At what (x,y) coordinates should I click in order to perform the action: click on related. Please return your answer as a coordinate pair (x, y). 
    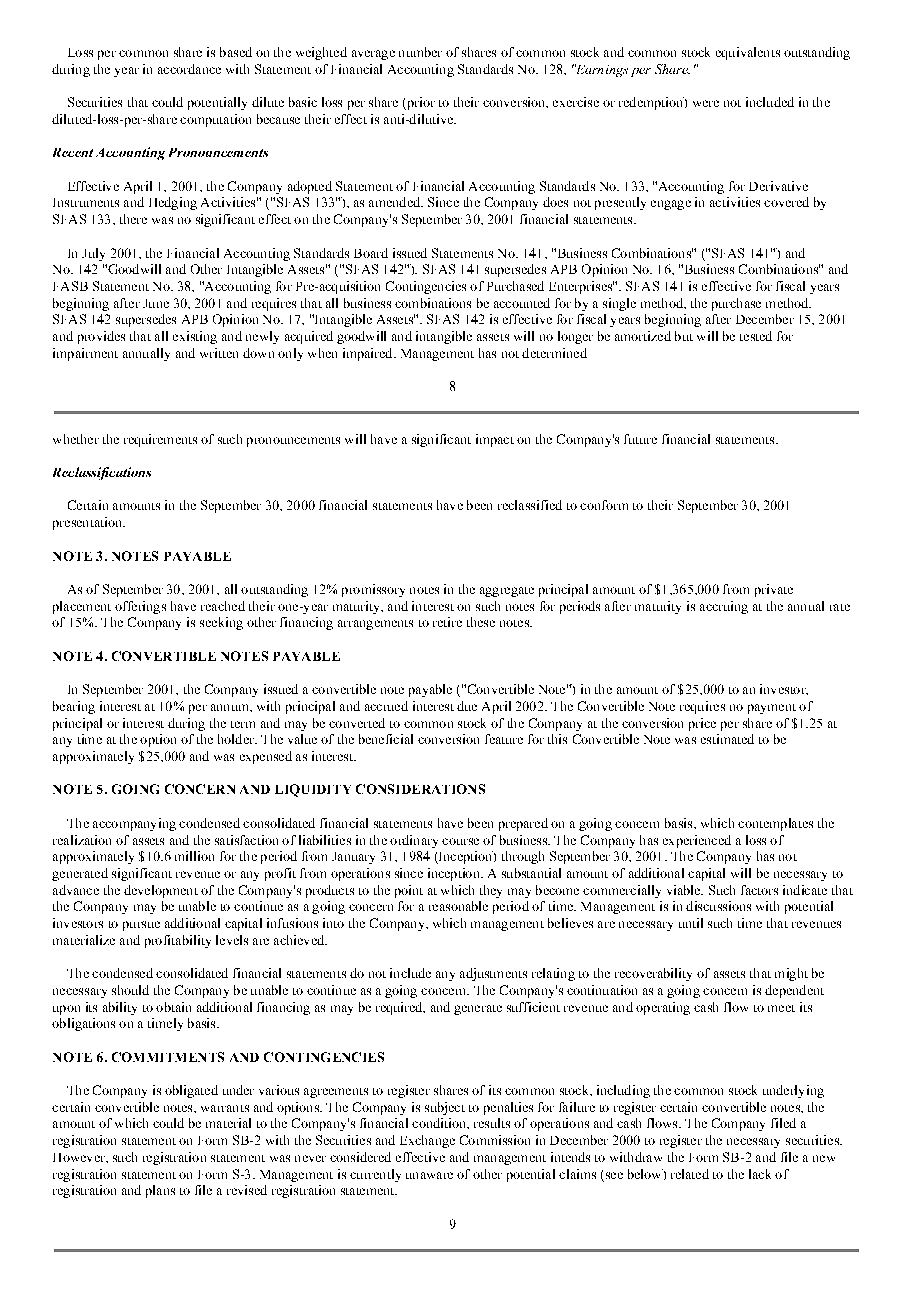
    Looking at the image, I should click on (690, 1174).
